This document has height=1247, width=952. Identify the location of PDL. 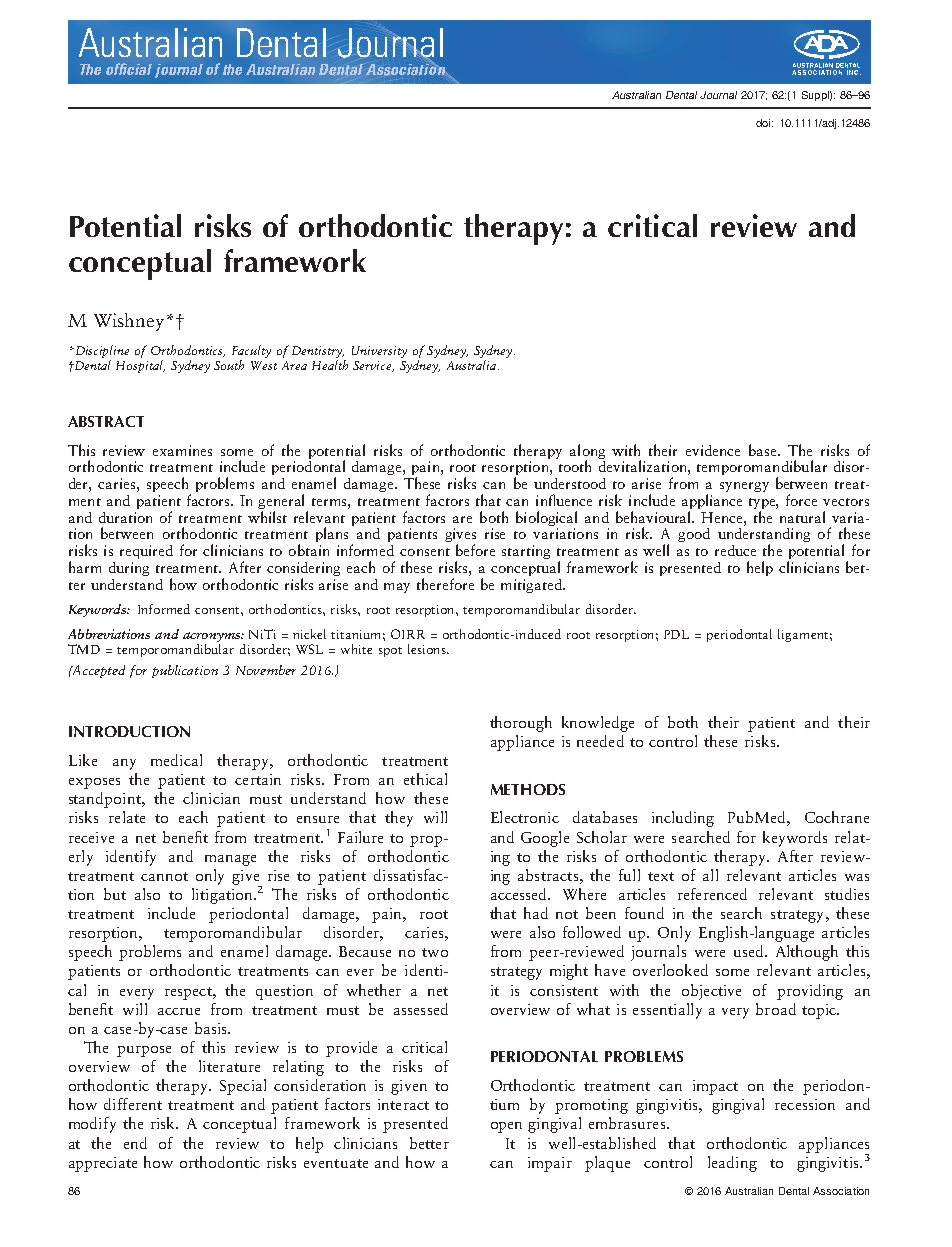
(676, 634).
